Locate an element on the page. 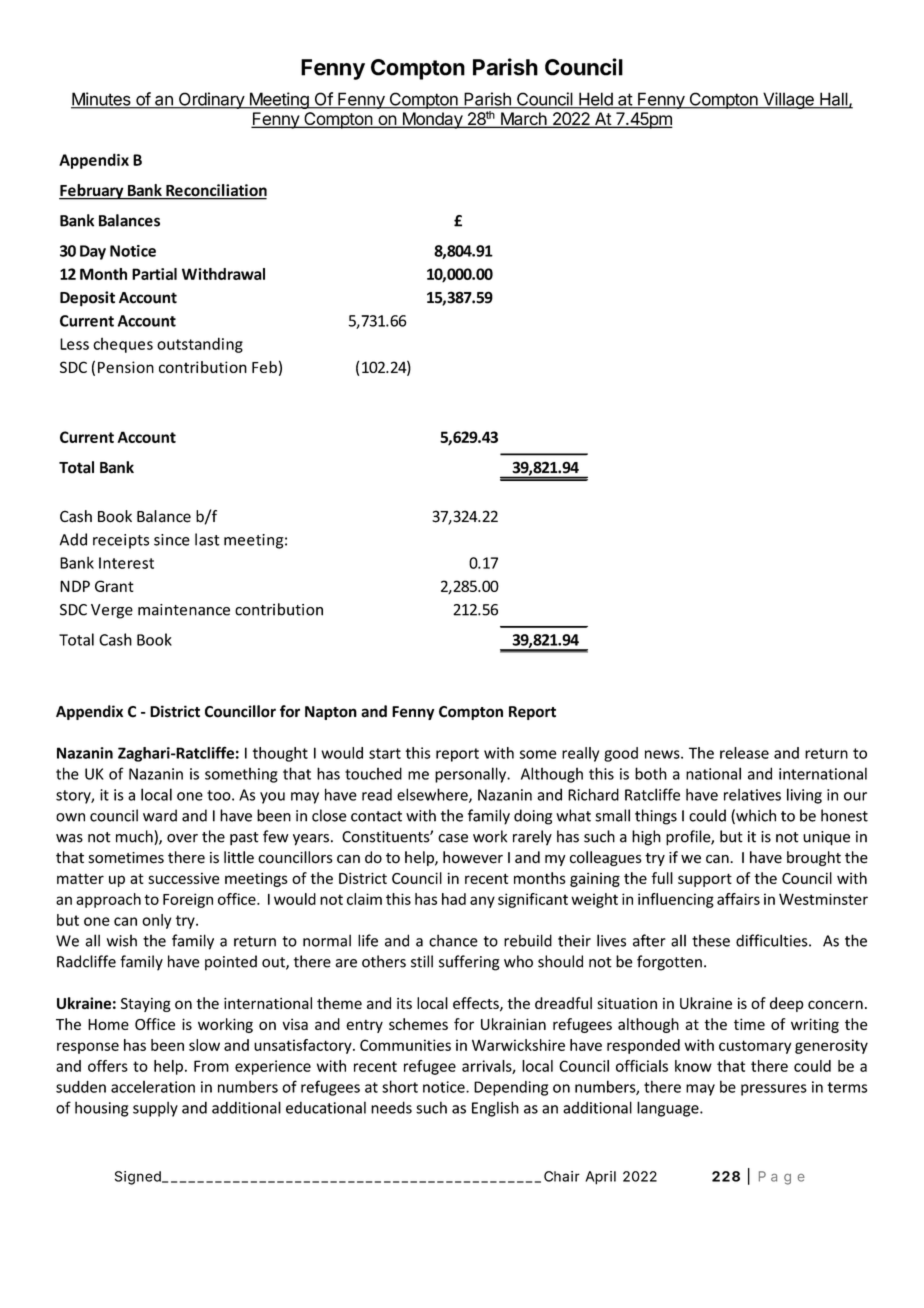  Monday is located at coordinates (432, 120).
